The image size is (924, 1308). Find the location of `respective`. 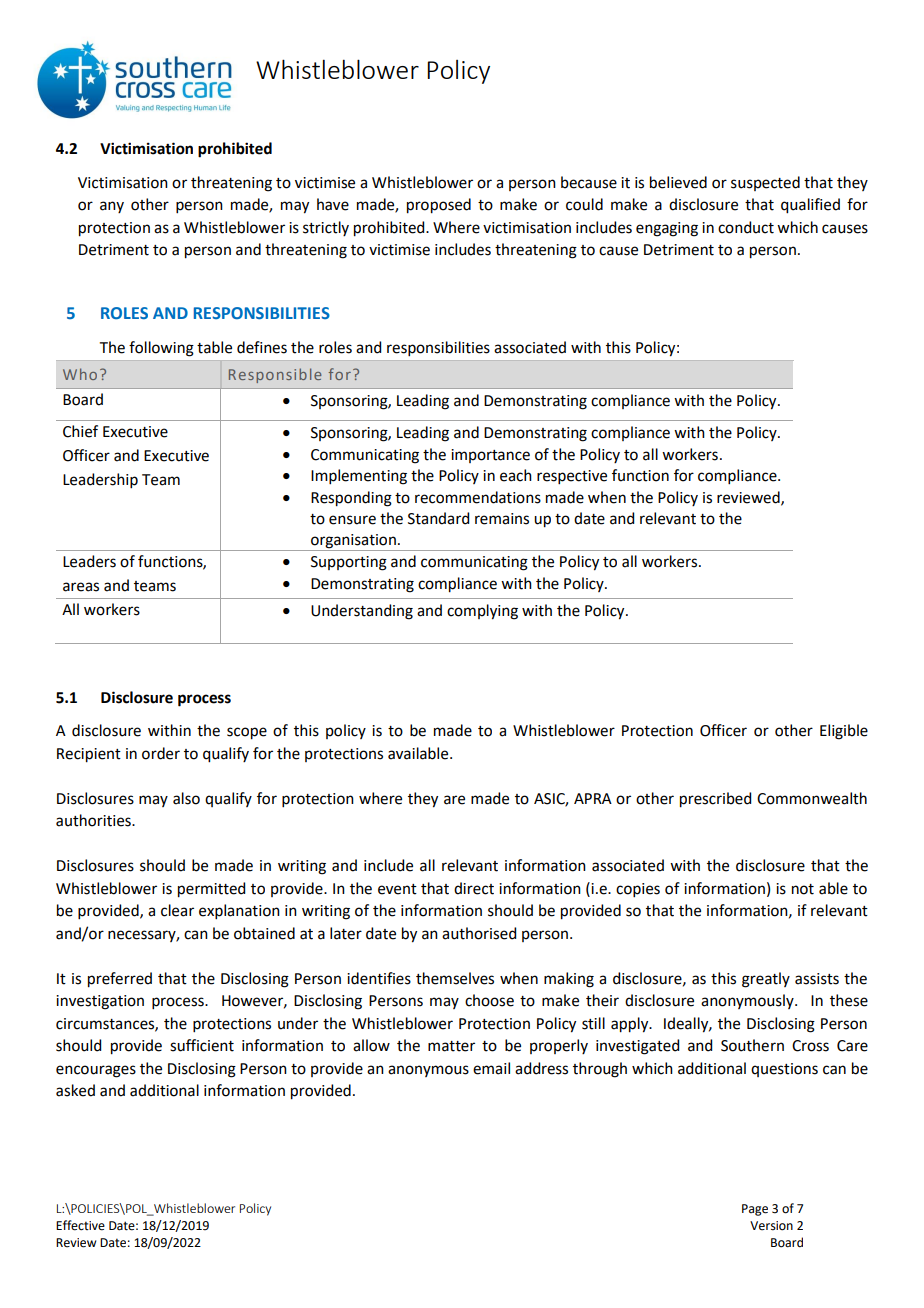

respective is located at coordinates (572, 477).
